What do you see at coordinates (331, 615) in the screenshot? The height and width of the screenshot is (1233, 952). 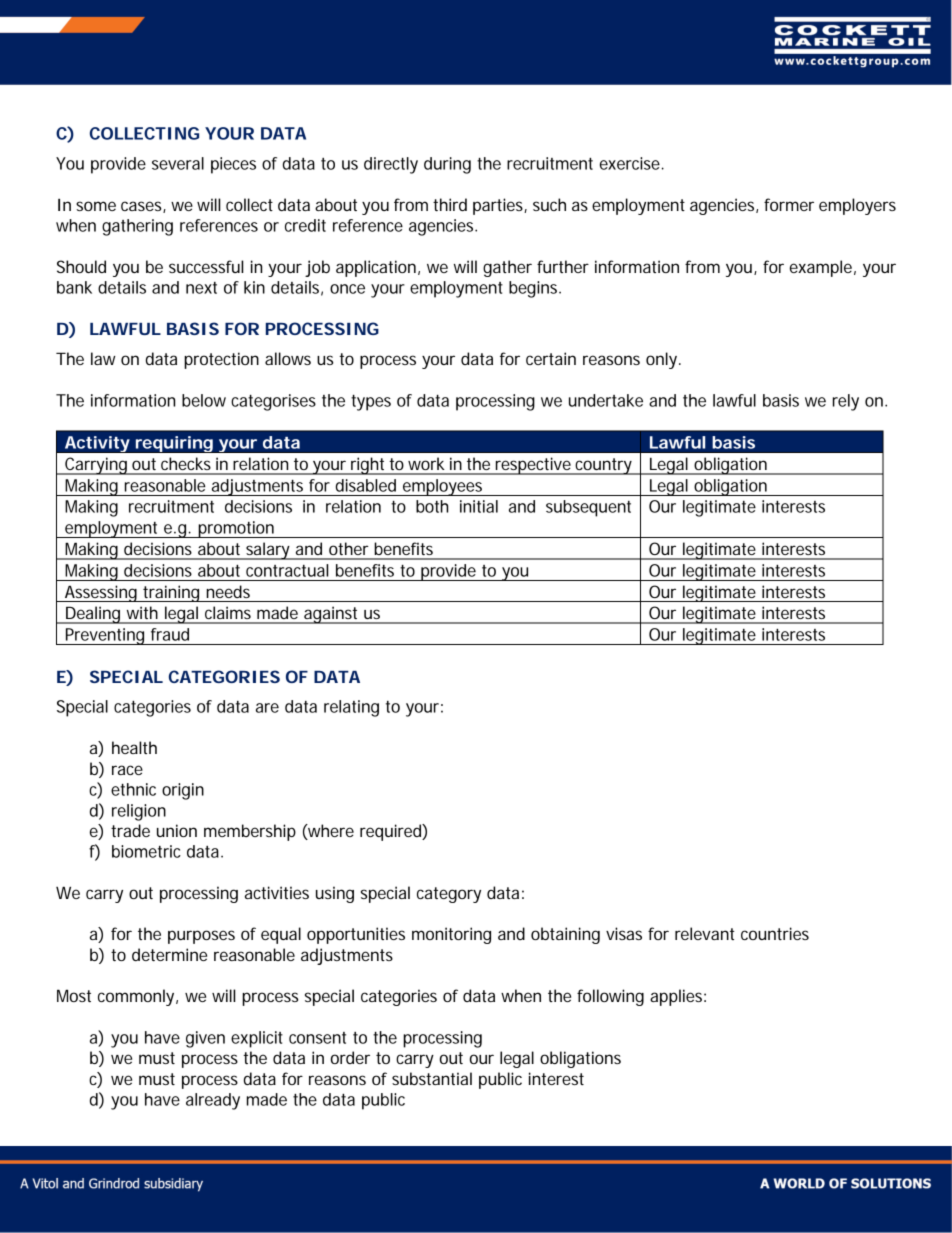 I see `against` at bounding box center [331, 615].
